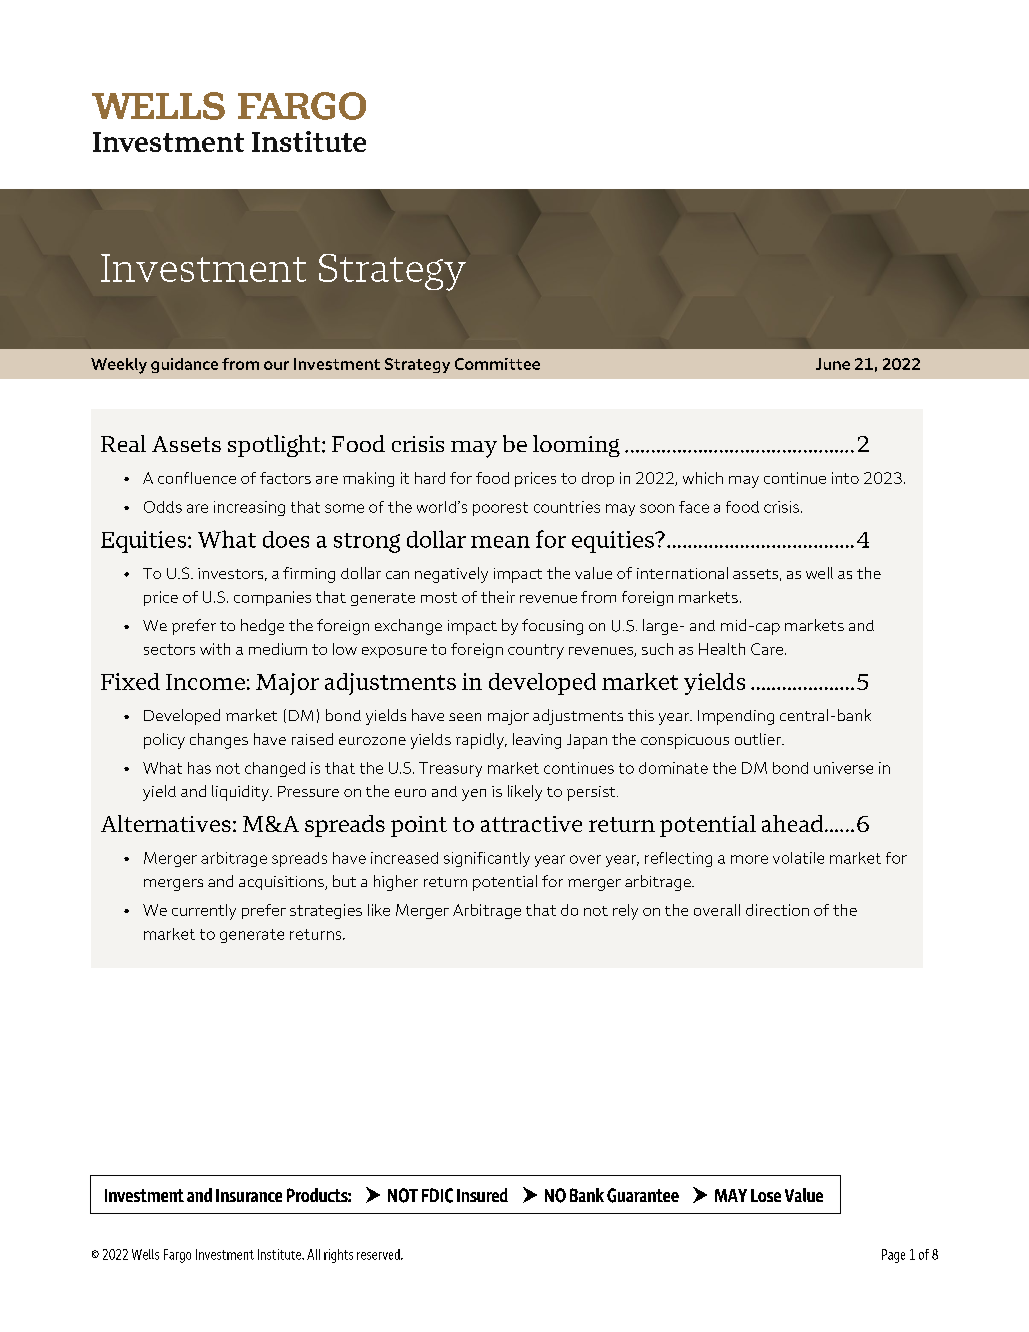  Describe the element at coordinates (184, 365) in the screenshot. I see `guidance` at that location.
